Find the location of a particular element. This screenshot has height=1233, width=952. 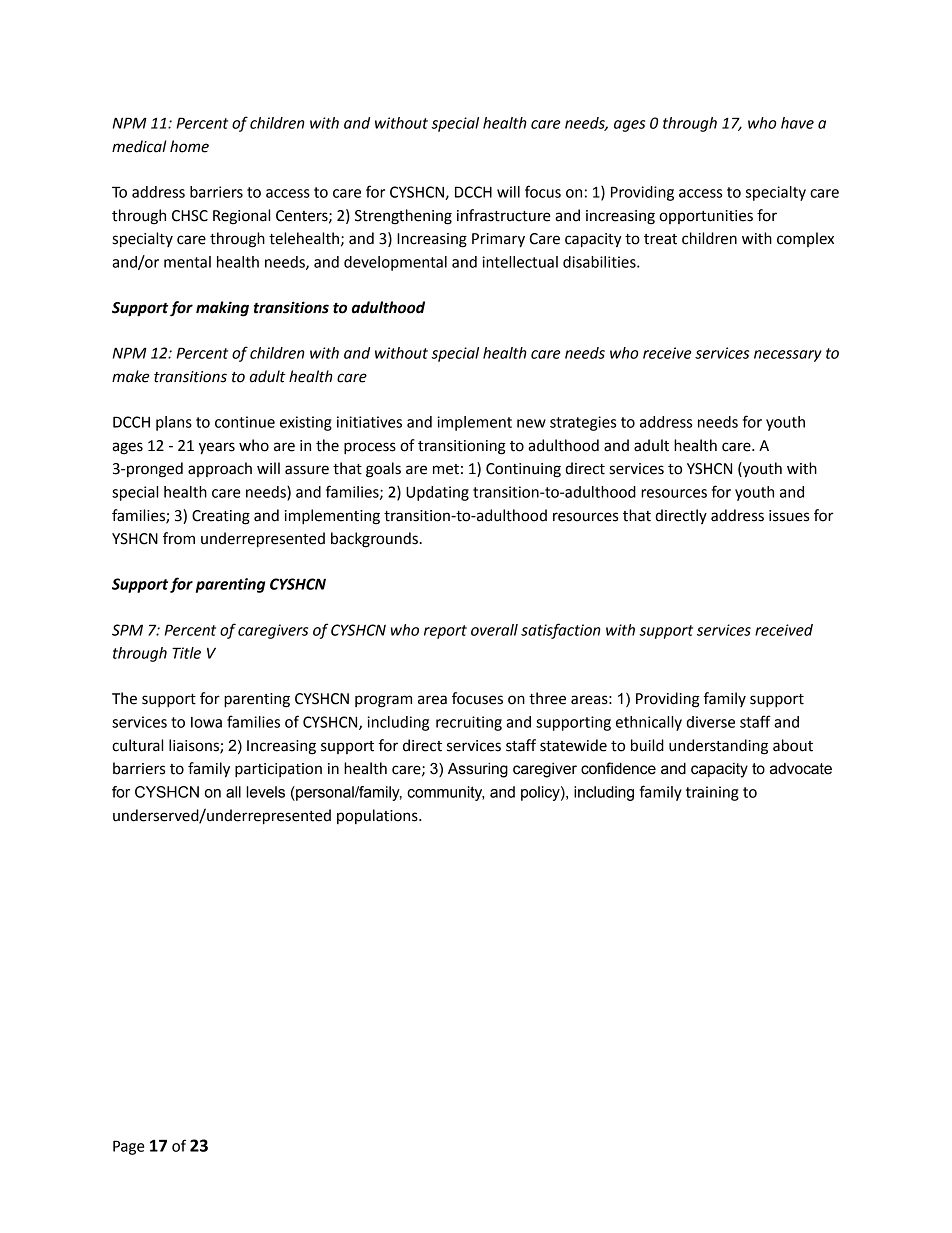

levels is located at coordinates (265, 792).
